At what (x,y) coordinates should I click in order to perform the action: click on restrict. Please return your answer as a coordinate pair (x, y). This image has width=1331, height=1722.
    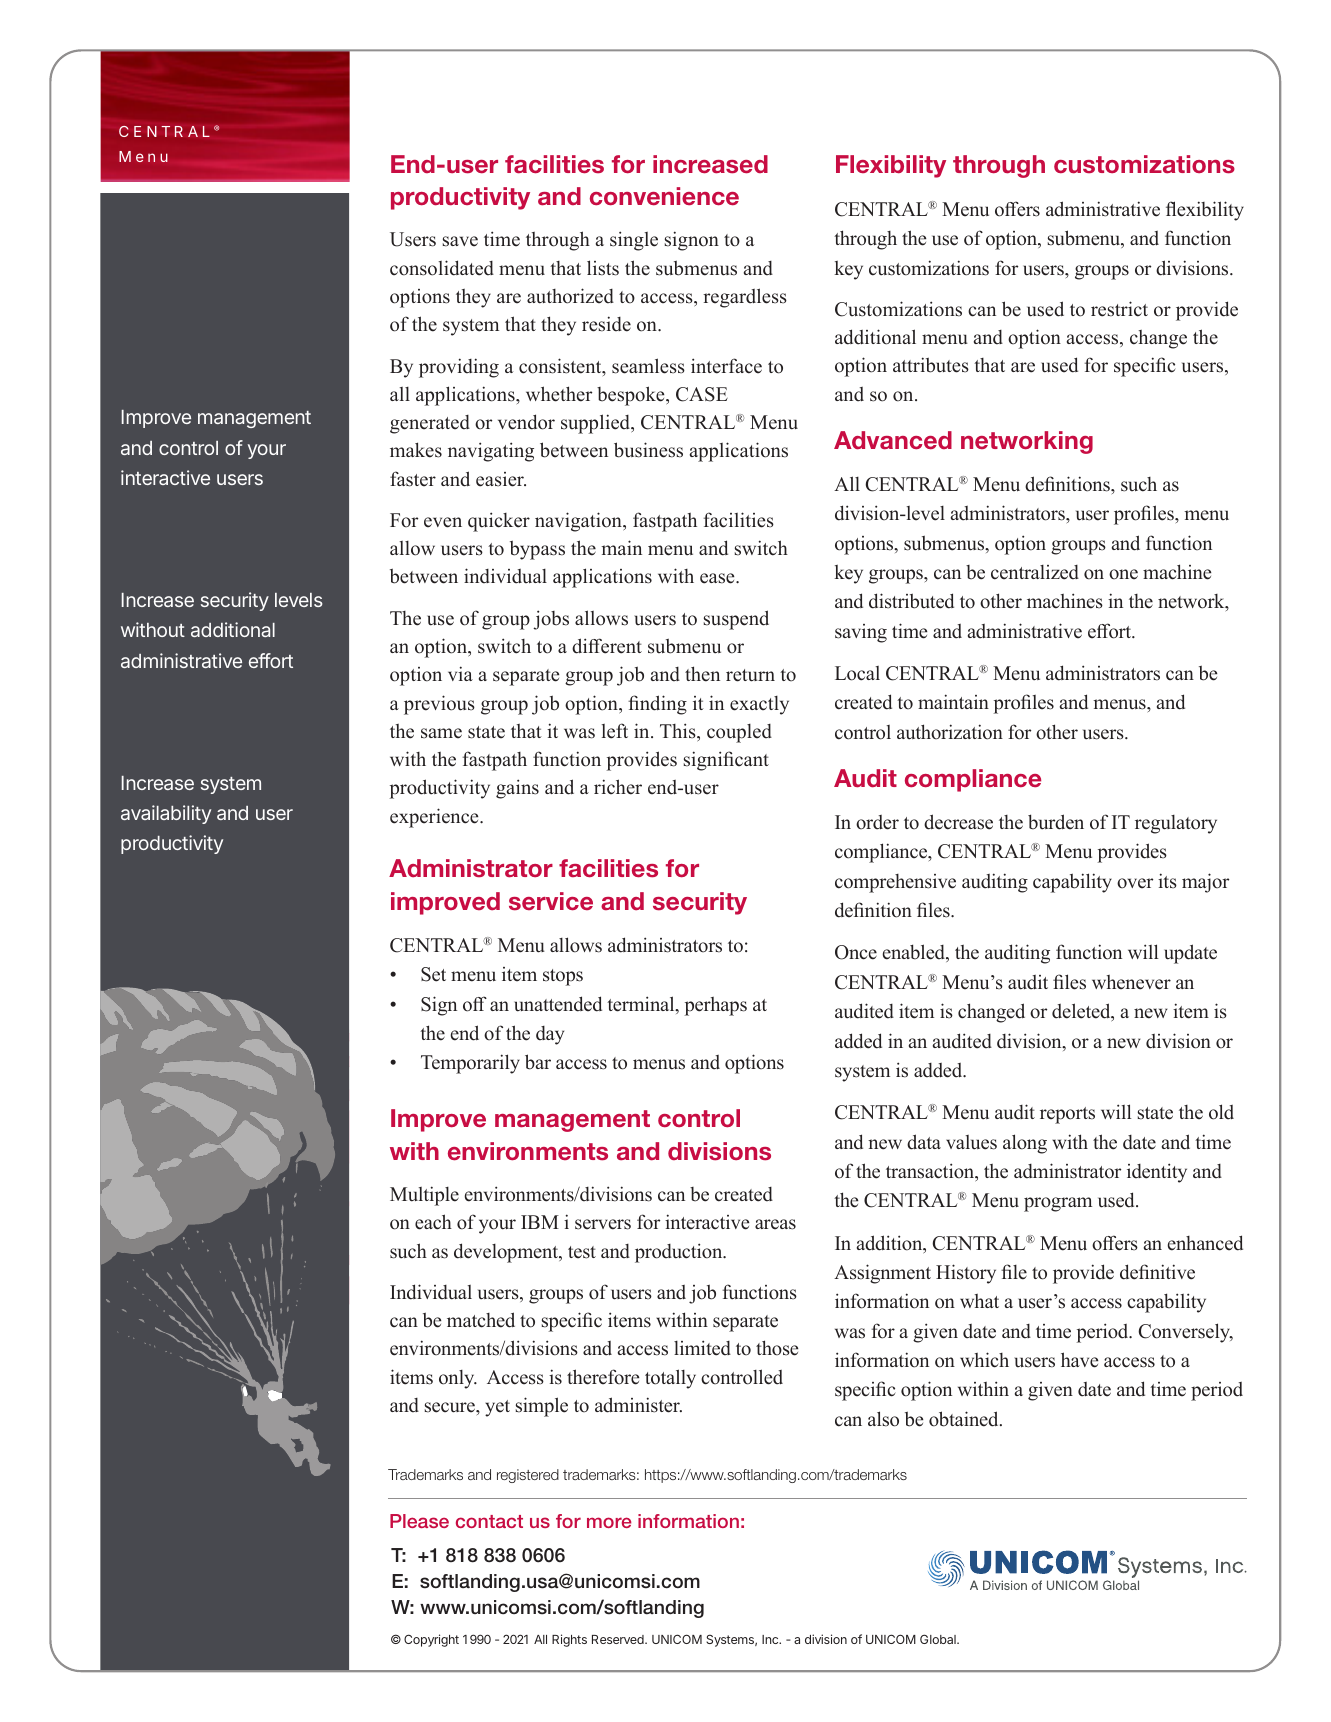
    Looking at the image, I should click on (1119, 309).
